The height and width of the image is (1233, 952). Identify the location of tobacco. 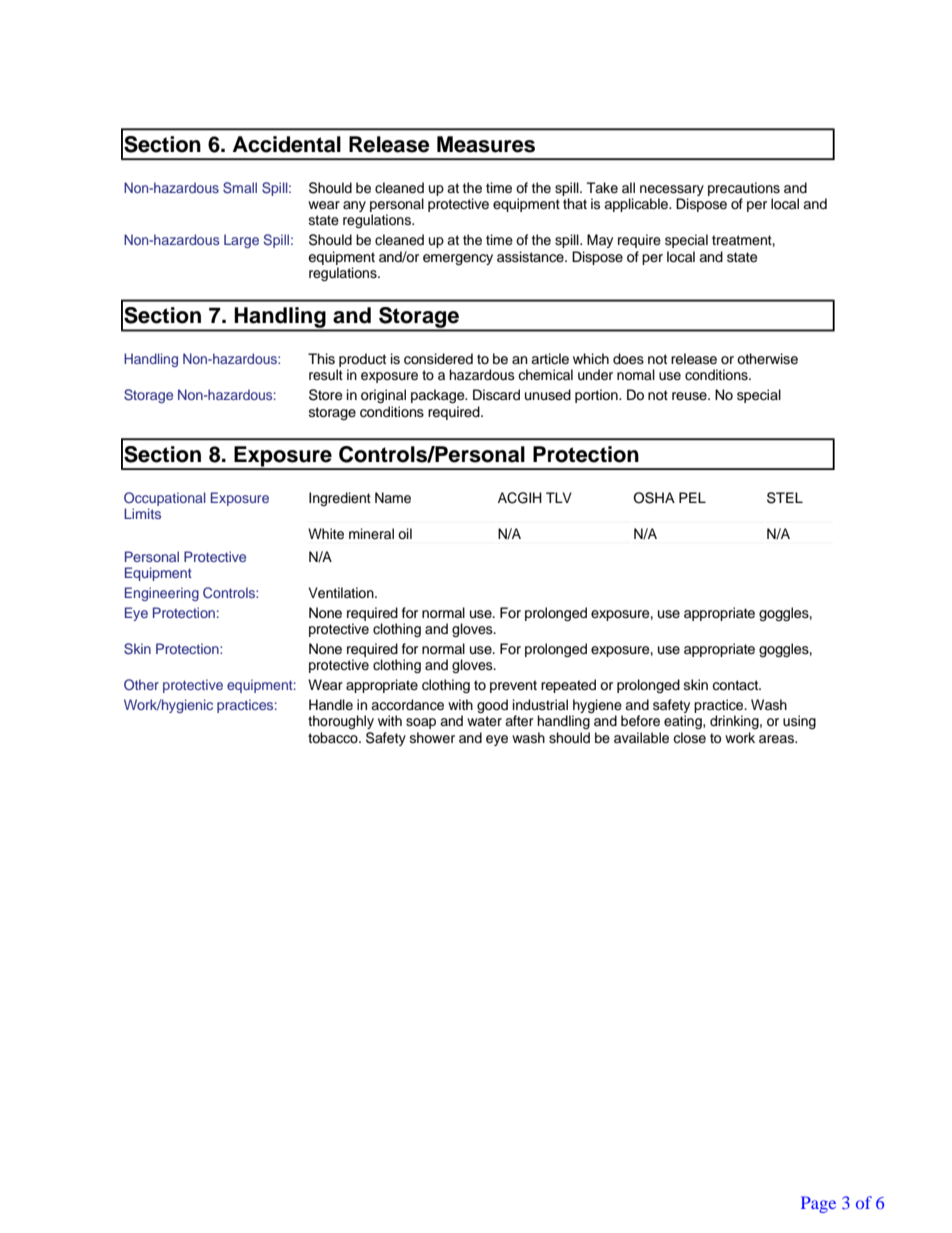
(334, 738).
